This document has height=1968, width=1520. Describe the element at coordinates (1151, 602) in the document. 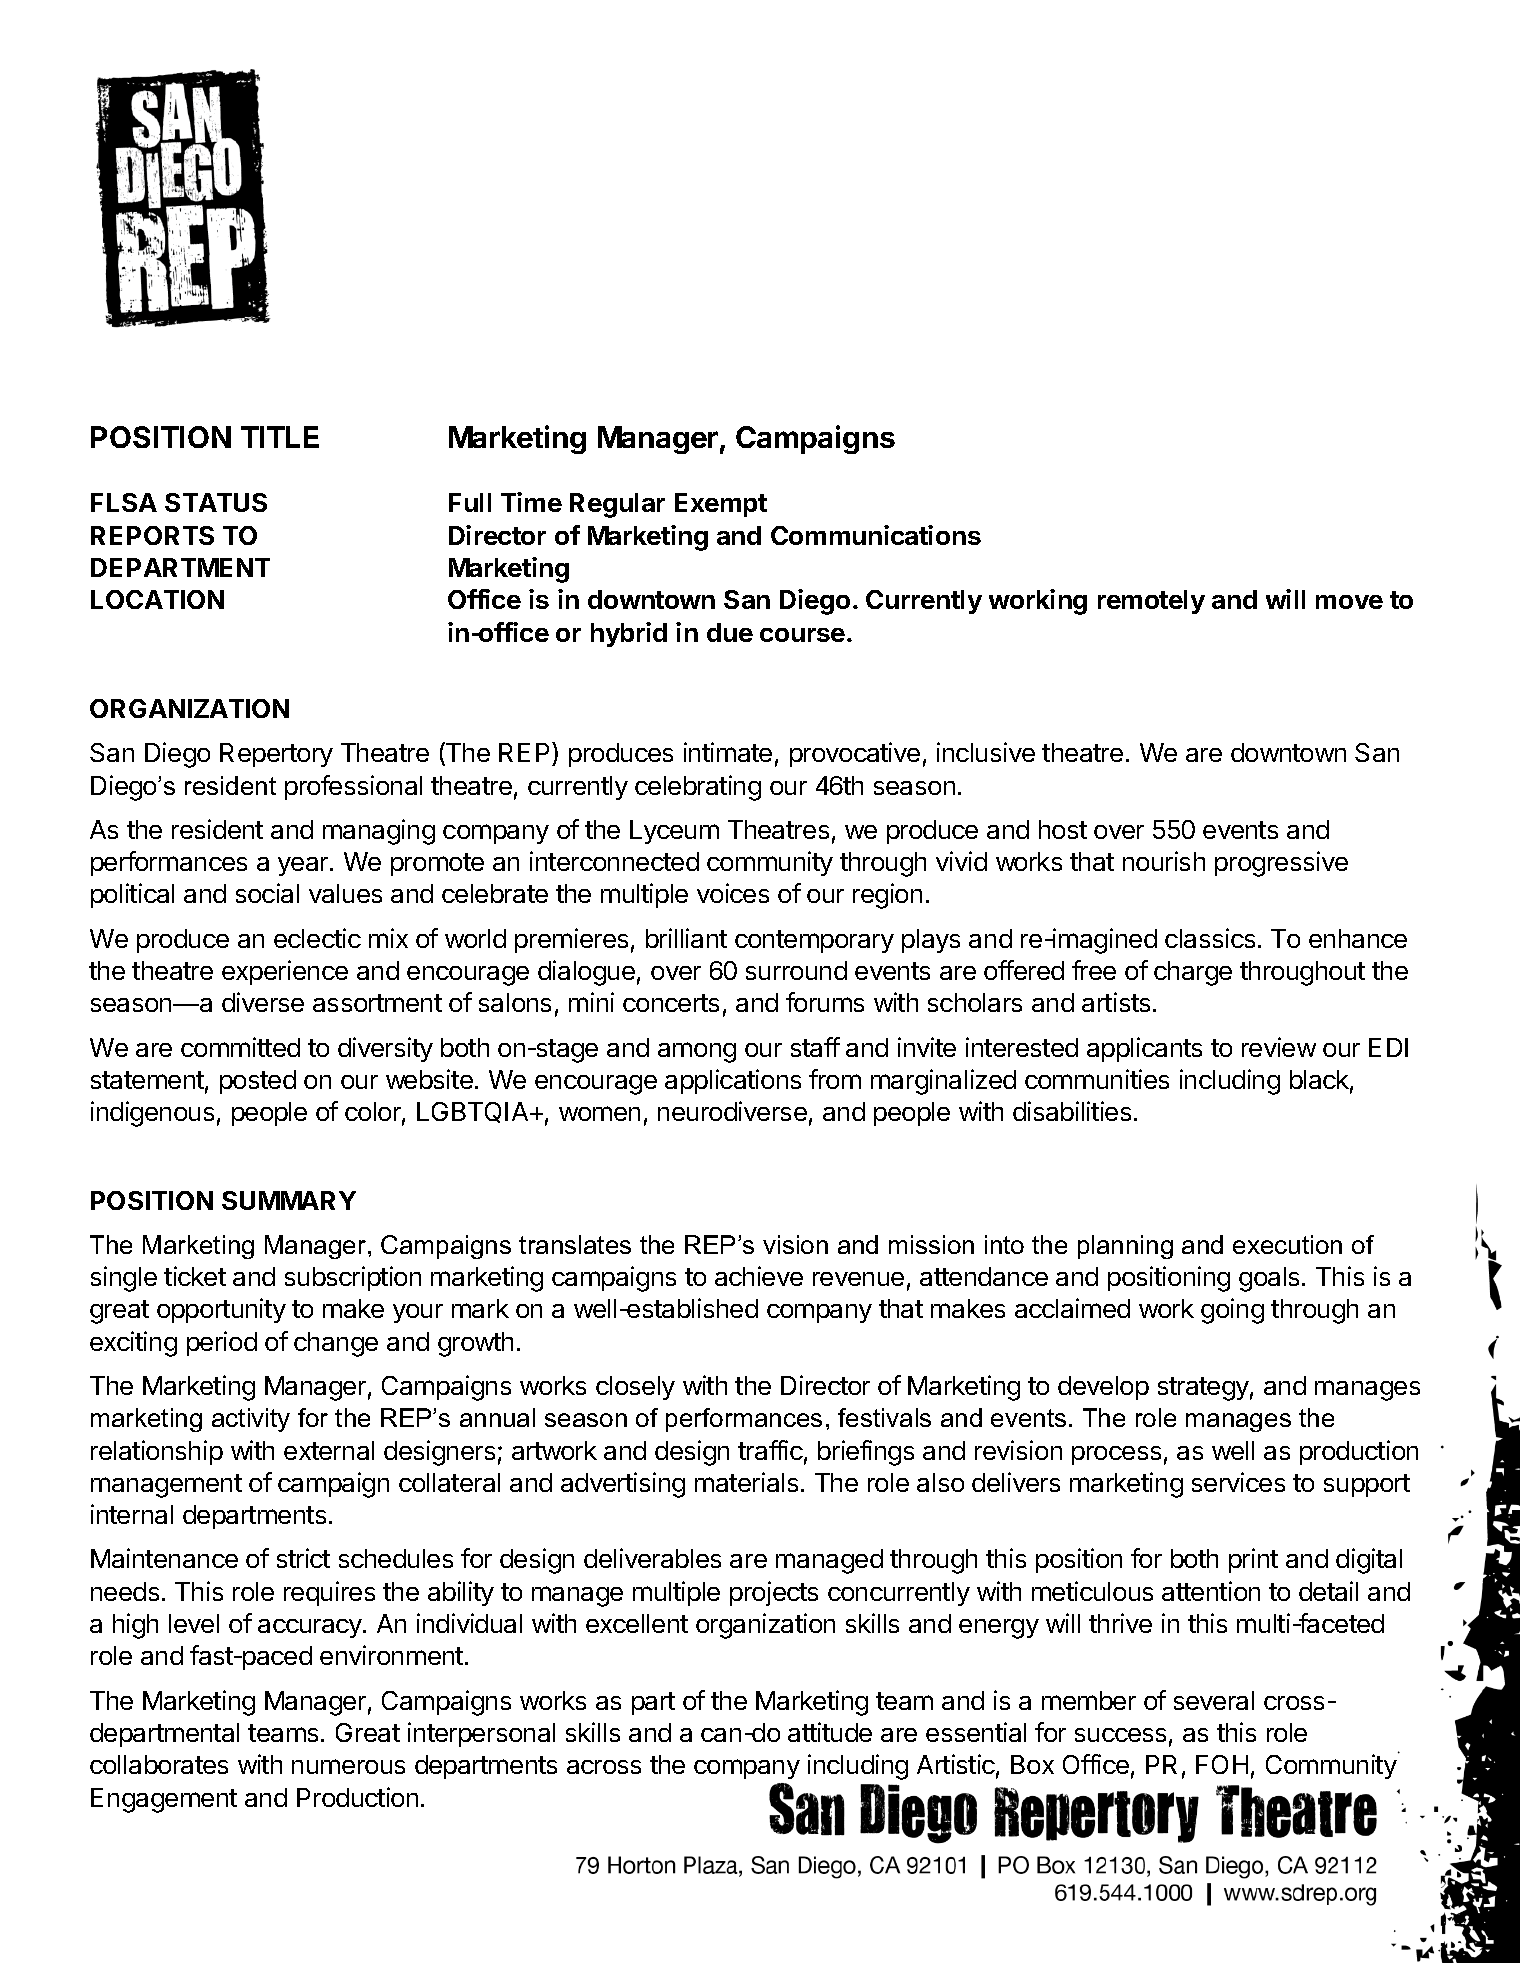

I see `remotely` at that location.
